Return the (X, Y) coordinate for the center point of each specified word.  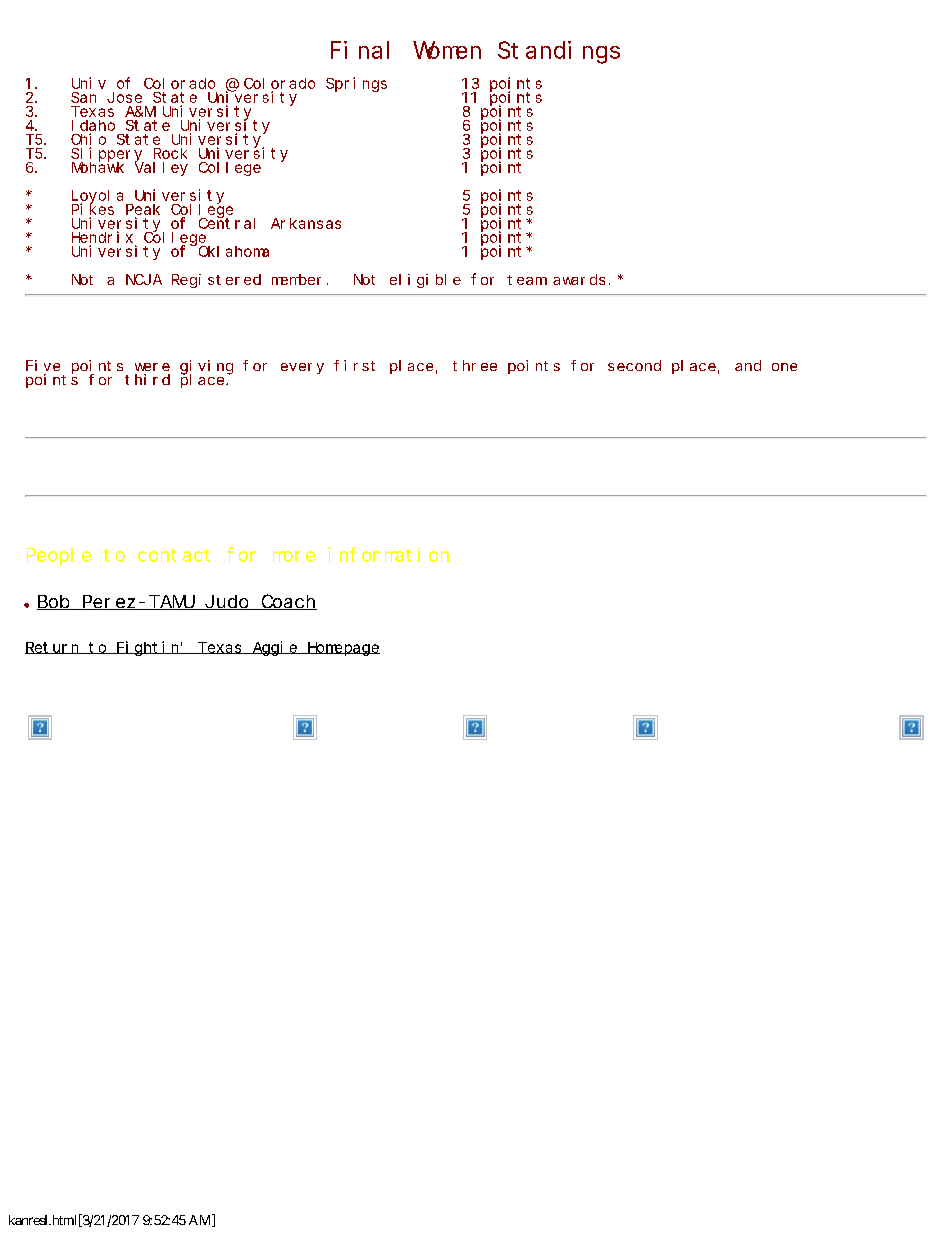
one (784, 367)
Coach (288, 602)
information (388, 554)
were (152, 367)
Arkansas (306, 223)
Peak (143, 211)
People (59, 556)
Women (447, 51)
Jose (124, 97)
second (634, 365)
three (475, 365)
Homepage (342, 649)
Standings (559, 52)
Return (53, 648)
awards (579, 279)
